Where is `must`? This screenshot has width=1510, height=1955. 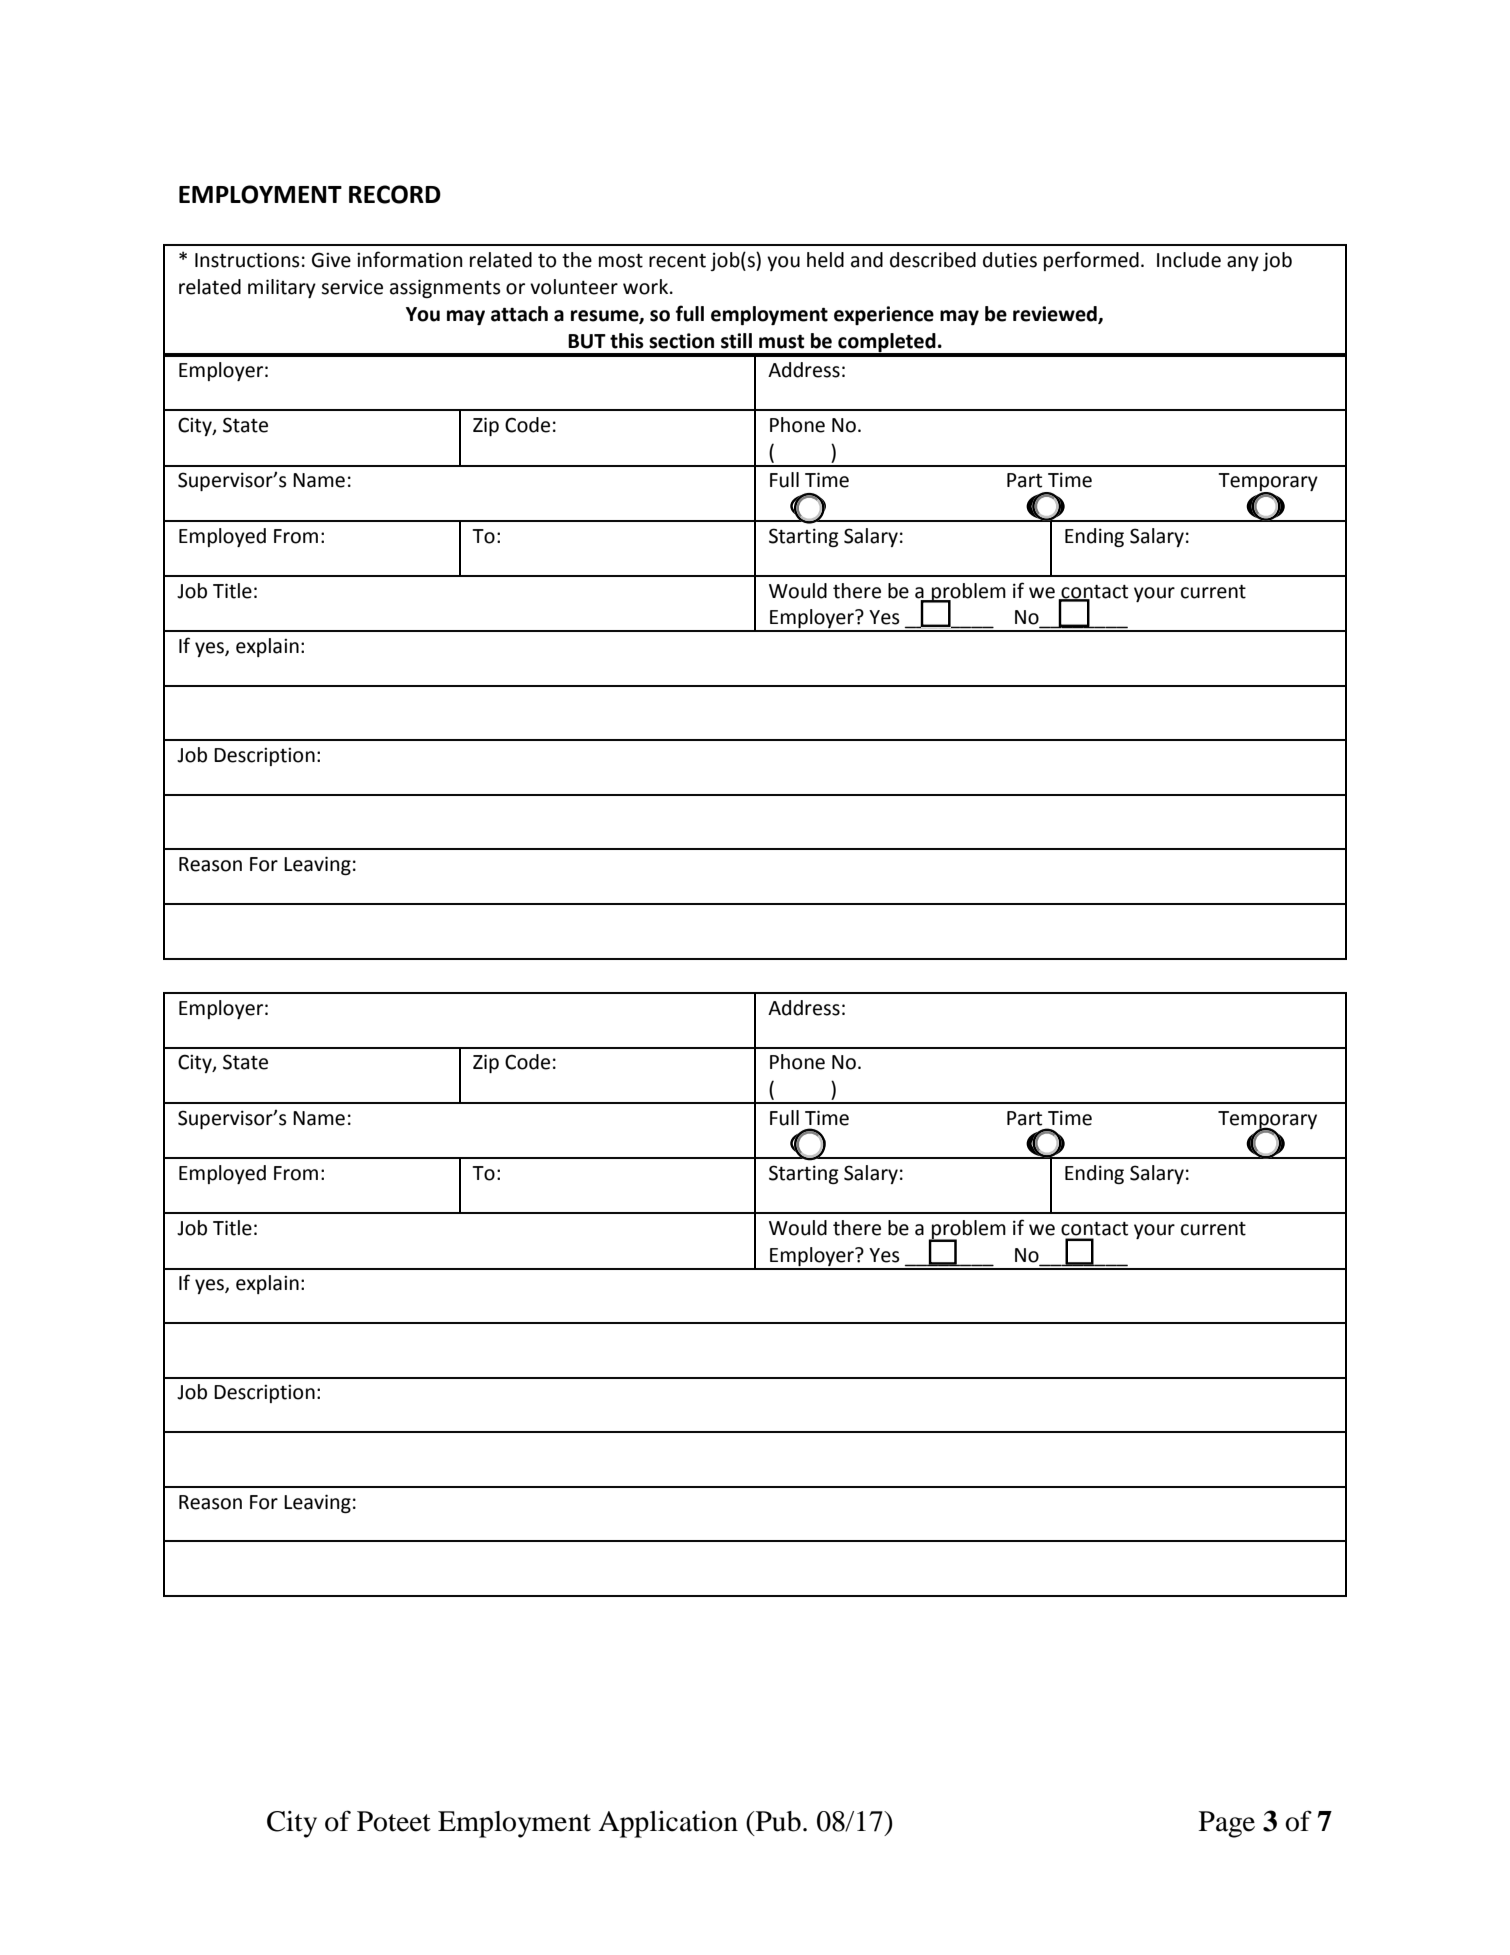
must is located at coordinates (782, 342).
